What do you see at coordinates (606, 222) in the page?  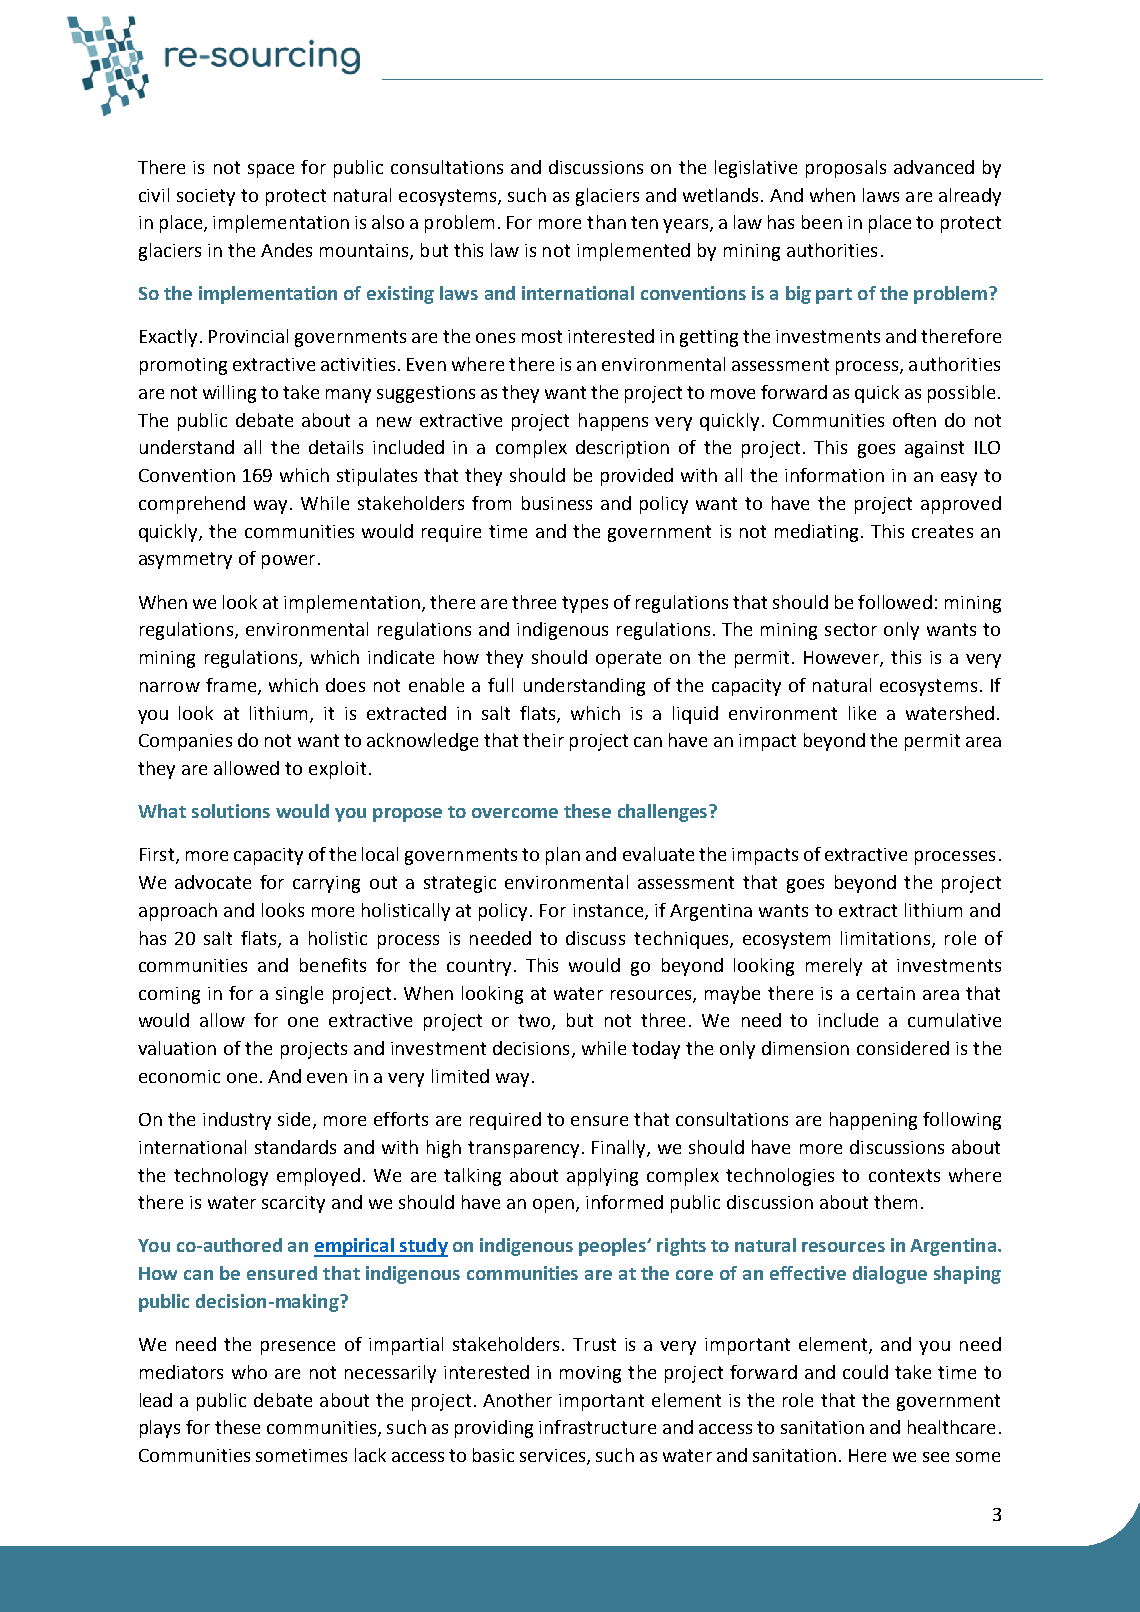 I see `than` at bounding box center [606, 222].
